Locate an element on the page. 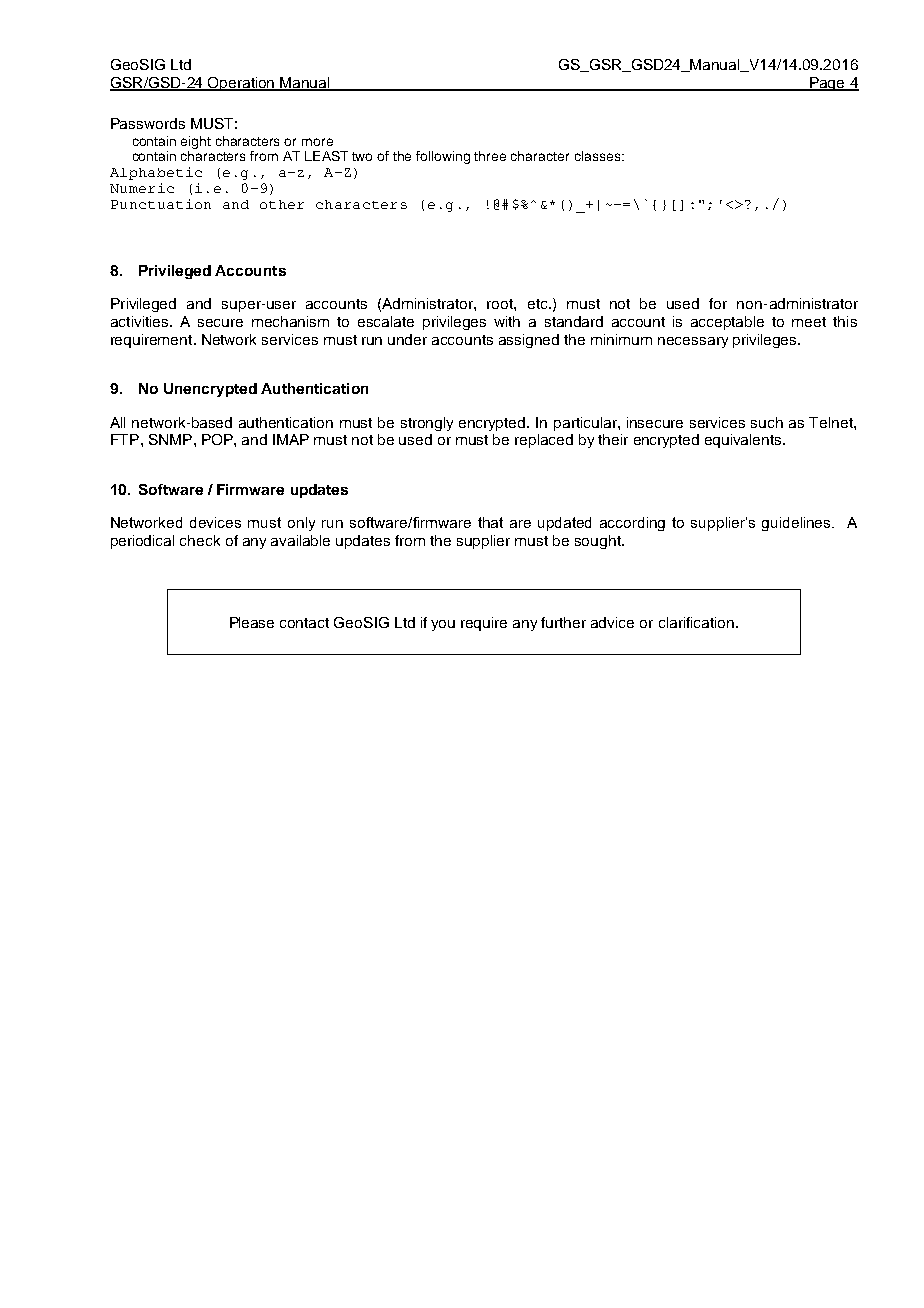 This document has height=1308, width=924. Operation is located at coordinates (241, 84).
